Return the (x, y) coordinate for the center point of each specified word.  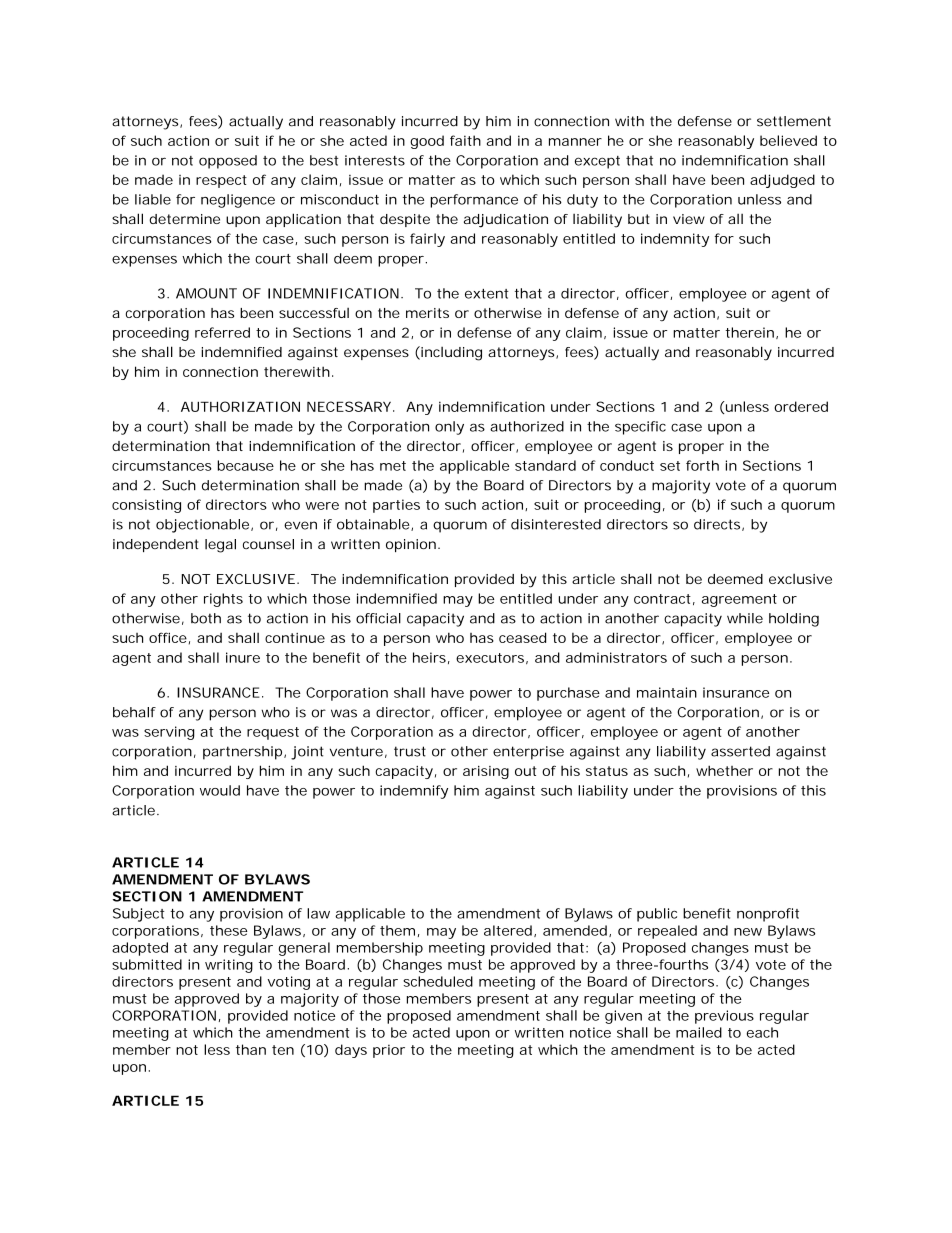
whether (724, 770)
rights (223, 600)
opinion (411, 545)
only (449, 428)
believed (788, 140)
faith (465, 140)
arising (486, 772)
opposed (228, 162)
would (220, 790)
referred (222, 332)
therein (749, 332)
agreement (739, 600)
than (251, 1049)
